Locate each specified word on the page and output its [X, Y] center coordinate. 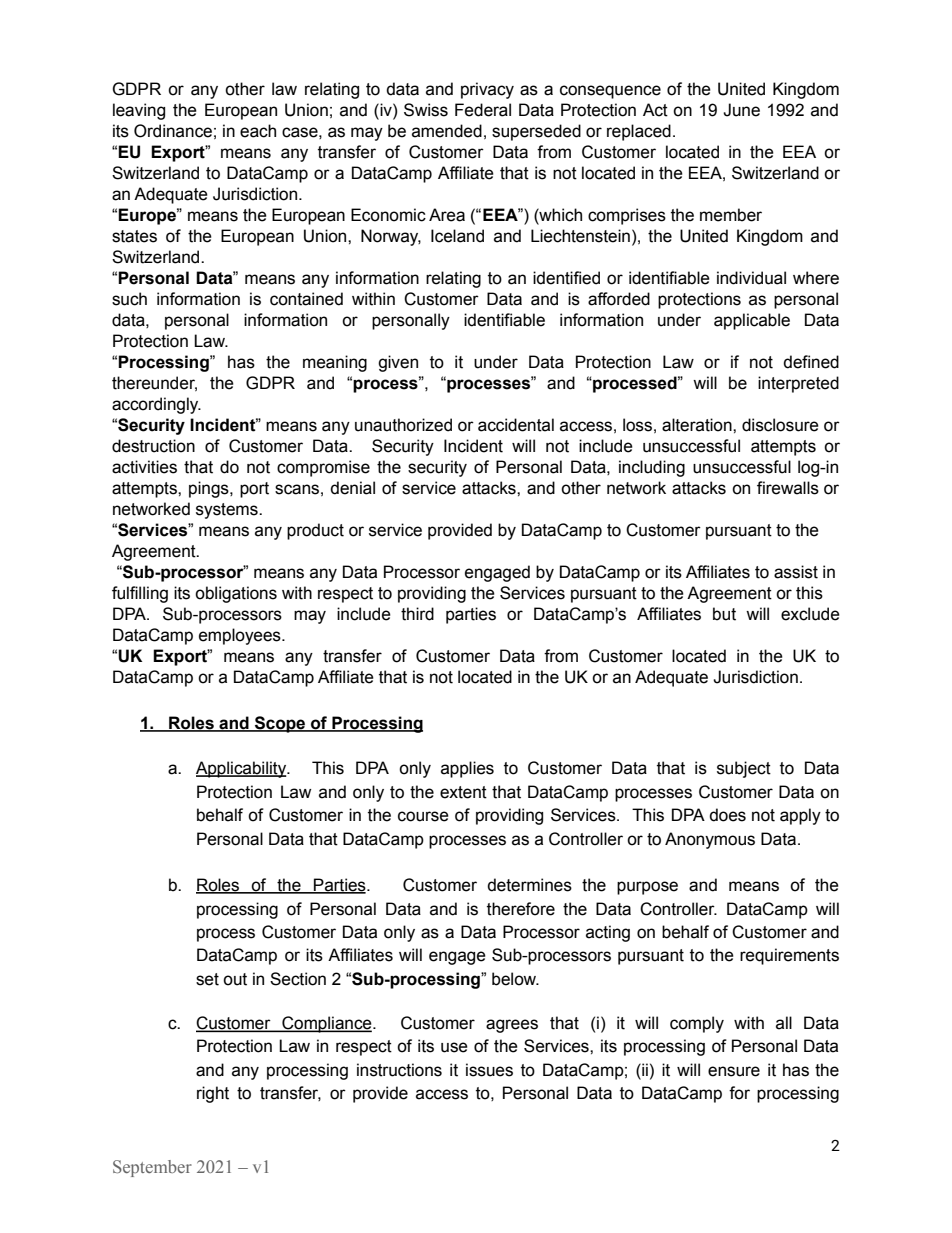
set [207, 979]
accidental [516, 425]
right [213, 1094]
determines [529, 885]
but [724, 614]
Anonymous [710, 840]
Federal [483, 110]
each [258, 131]
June [741, 110]
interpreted [798, 384]
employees [241, 636]
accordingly [156, 405]
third [417, 614]
